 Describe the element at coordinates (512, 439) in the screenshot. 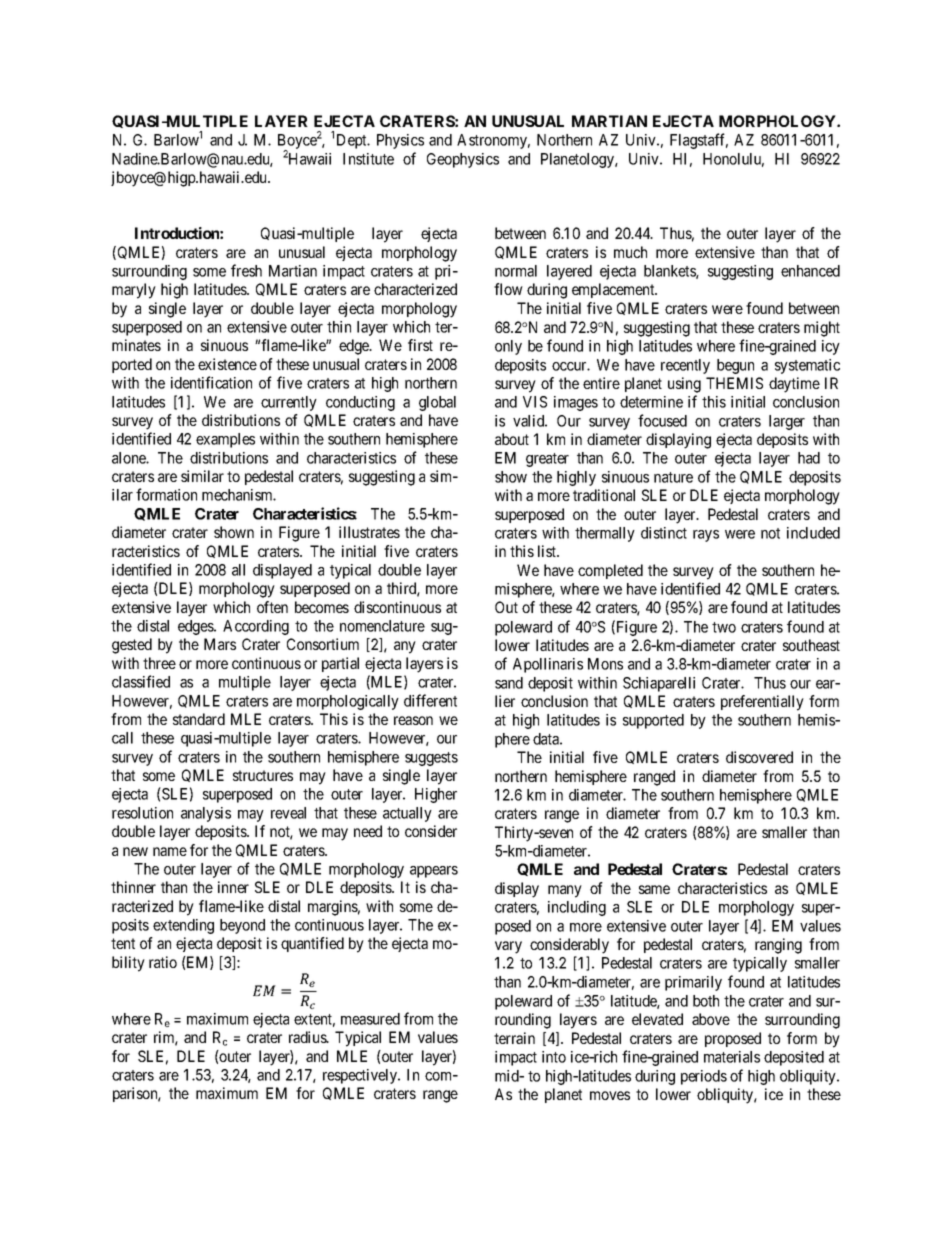

I see `about` at that location.
